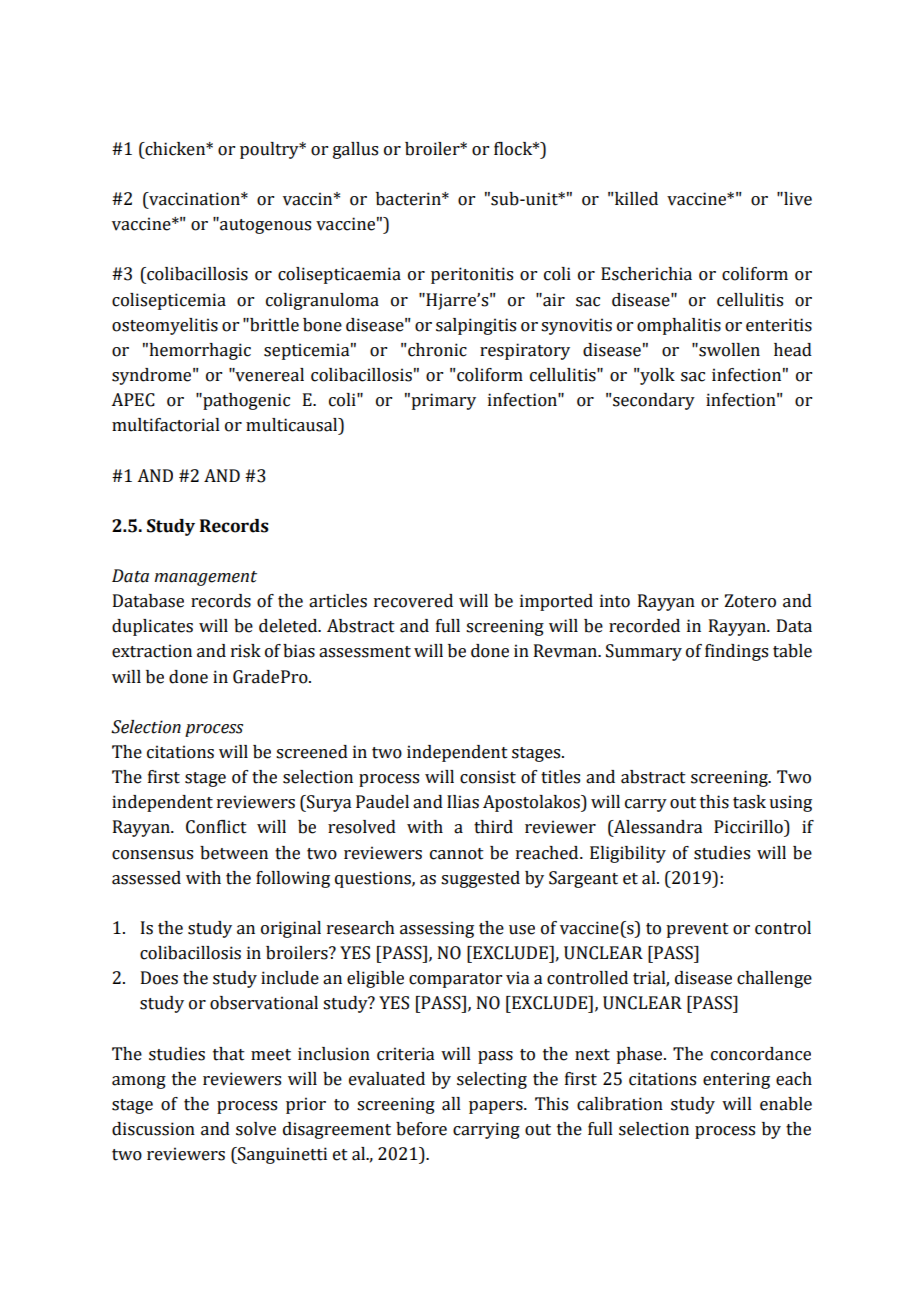 The width and height of the page is (924, 1308). Describe the element at coordinates (153, 1129) in the page. I see `discussion` at that location.
